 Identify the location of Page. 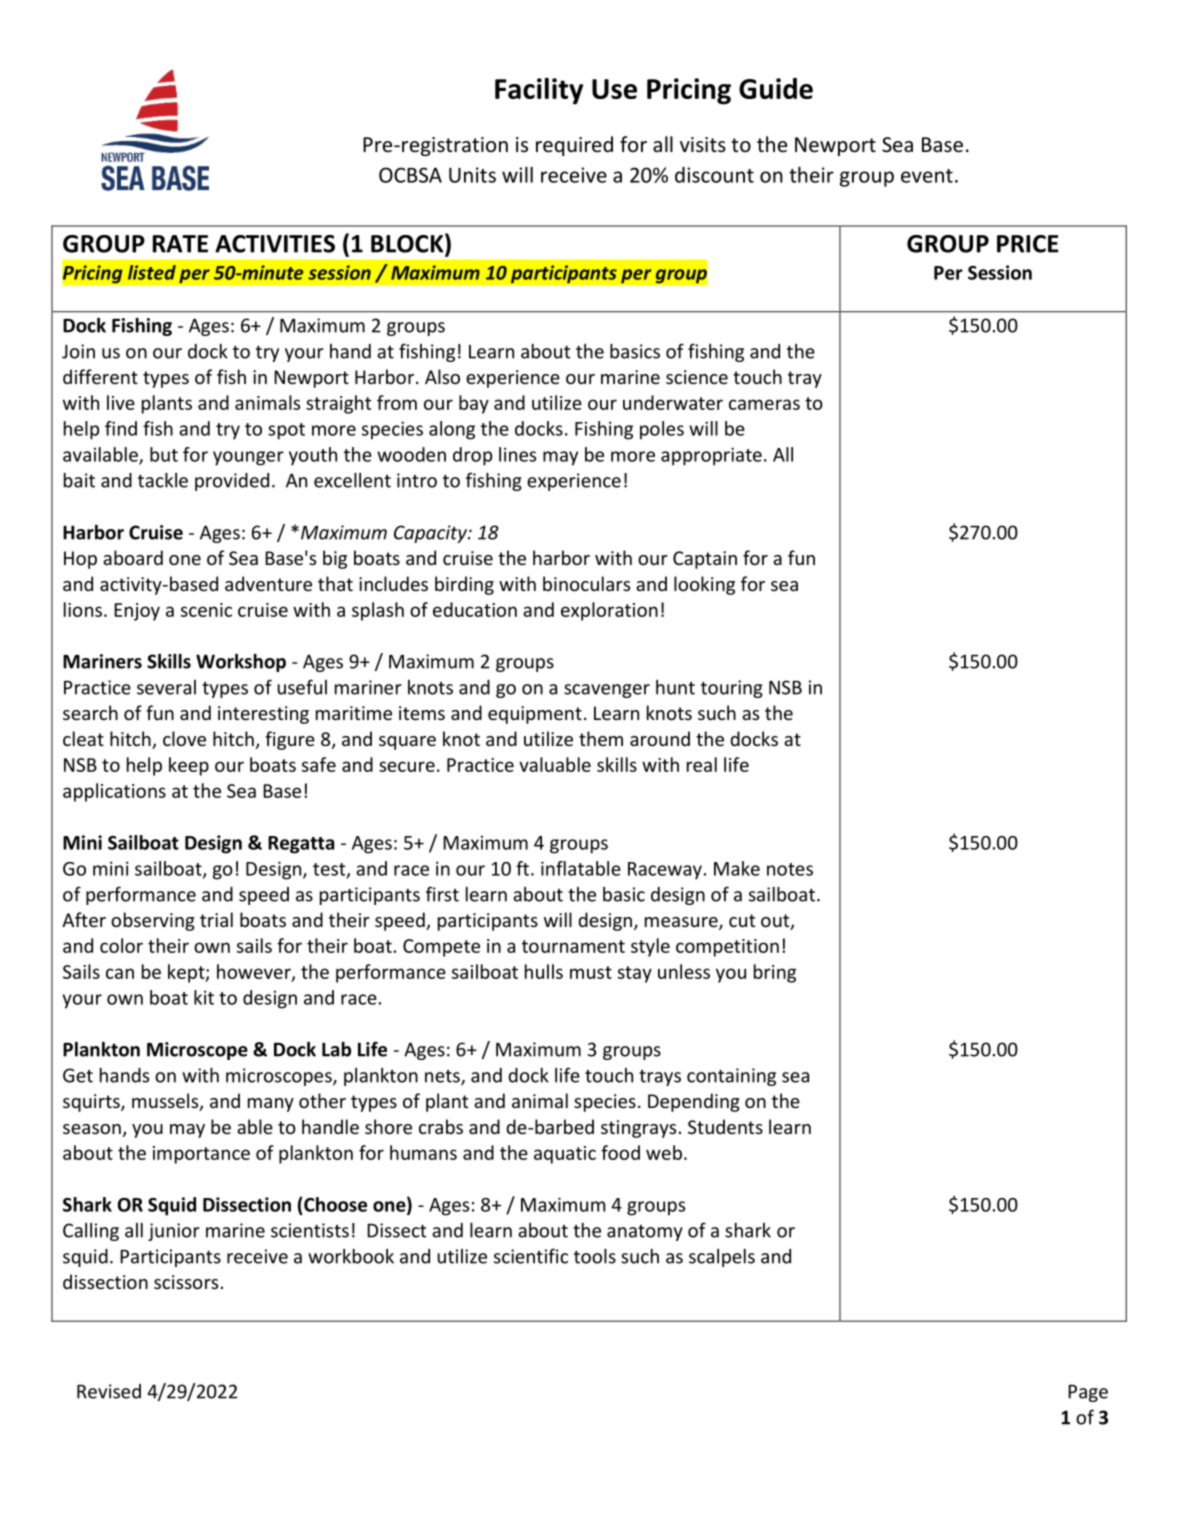
(1088, 1393).
